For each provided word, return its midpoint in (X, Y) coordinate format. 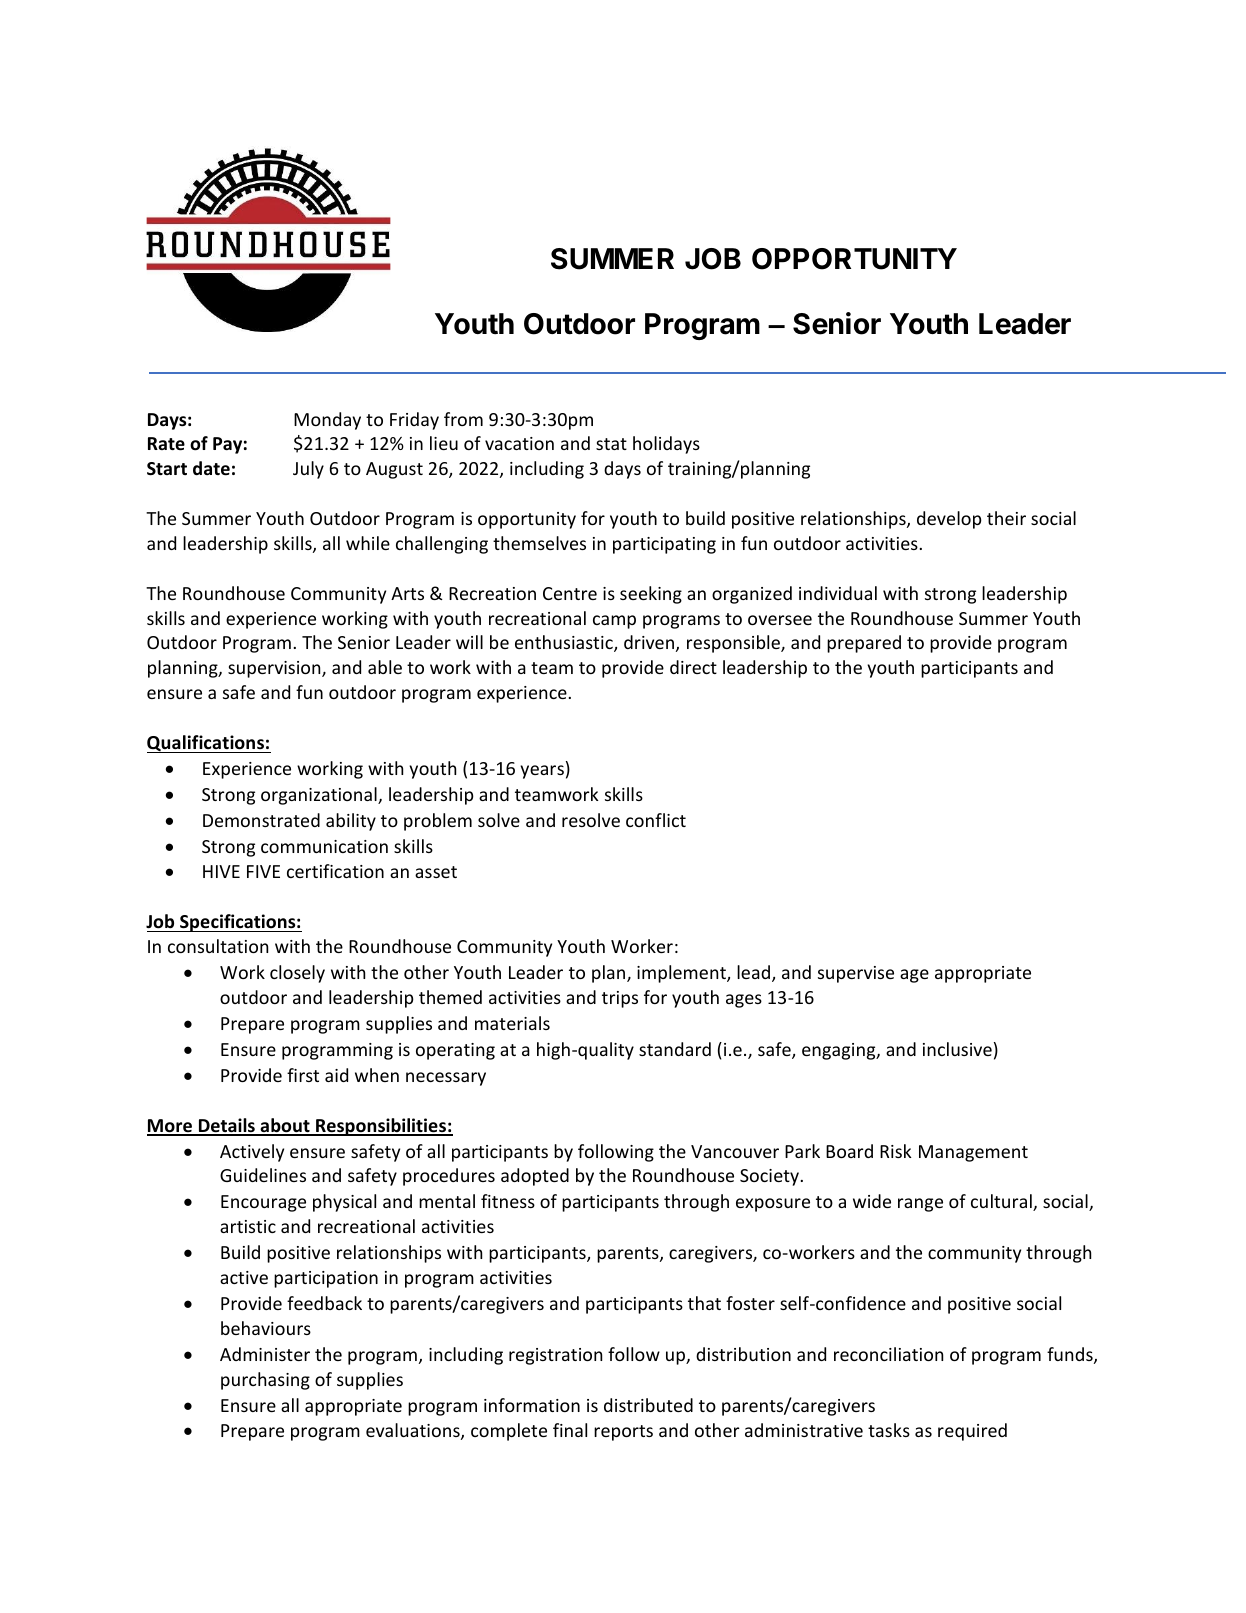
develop (949, 520)
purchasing (265, 1381)
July (308, 470)
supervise (856, 974)
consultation (218, 946)
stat (611, 444)
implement (682, 974)
